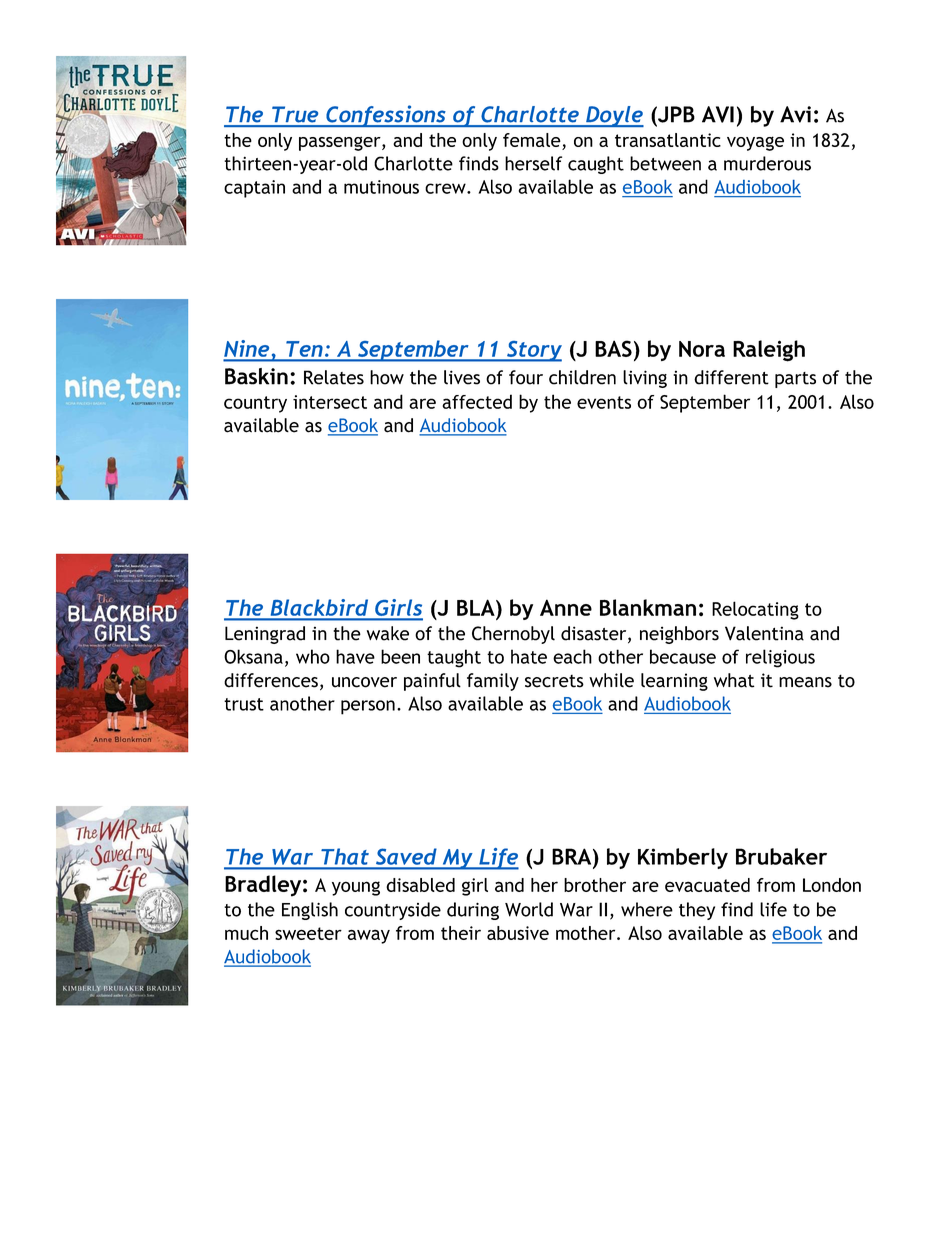 This image has height=1233, width=952. What do you see at coordinates (310, 911) in the image?
I see `English` at bounding box center [310, 911].
